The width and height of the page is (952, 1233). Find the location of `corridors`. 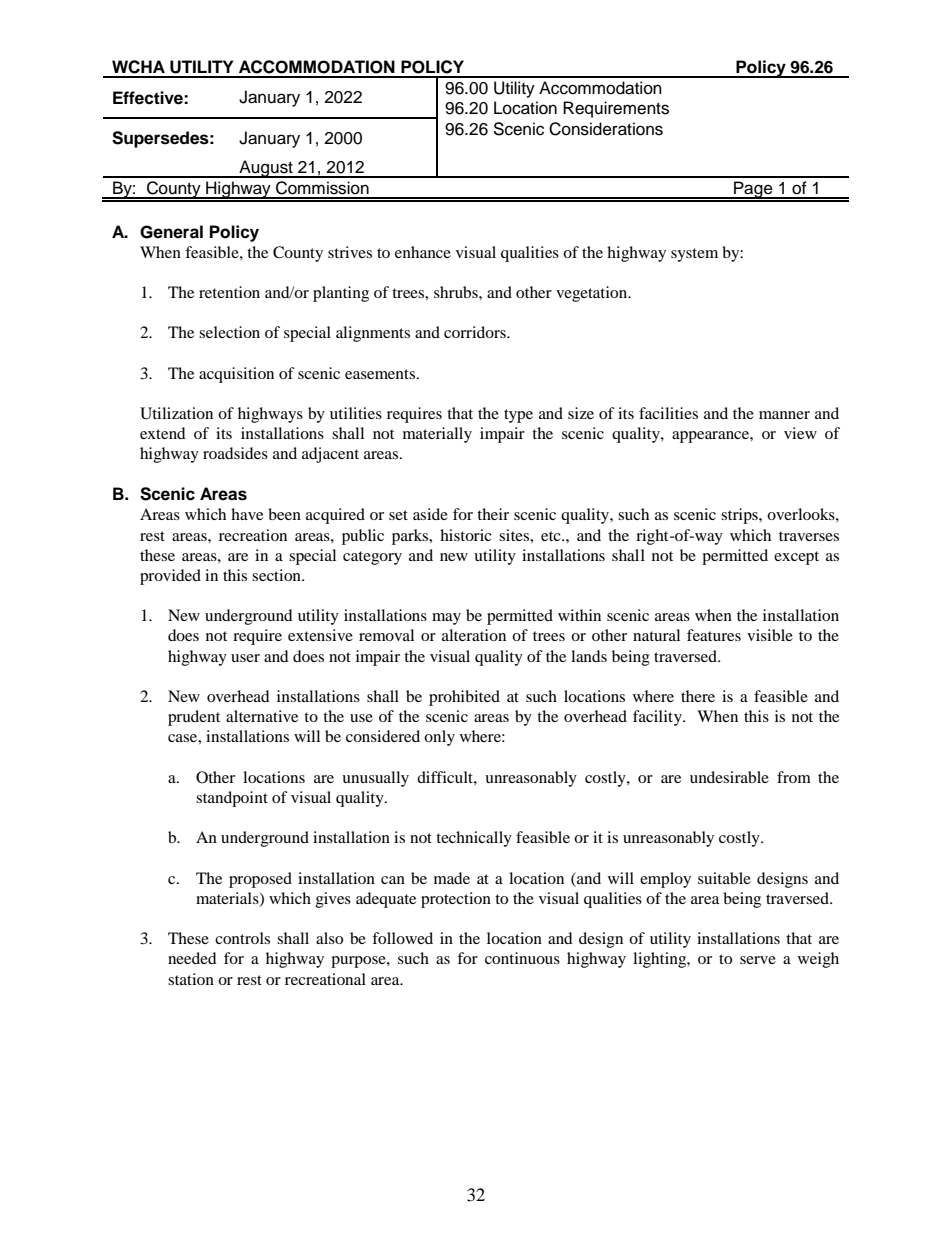

corridors is located at coordinates (476, 332).
